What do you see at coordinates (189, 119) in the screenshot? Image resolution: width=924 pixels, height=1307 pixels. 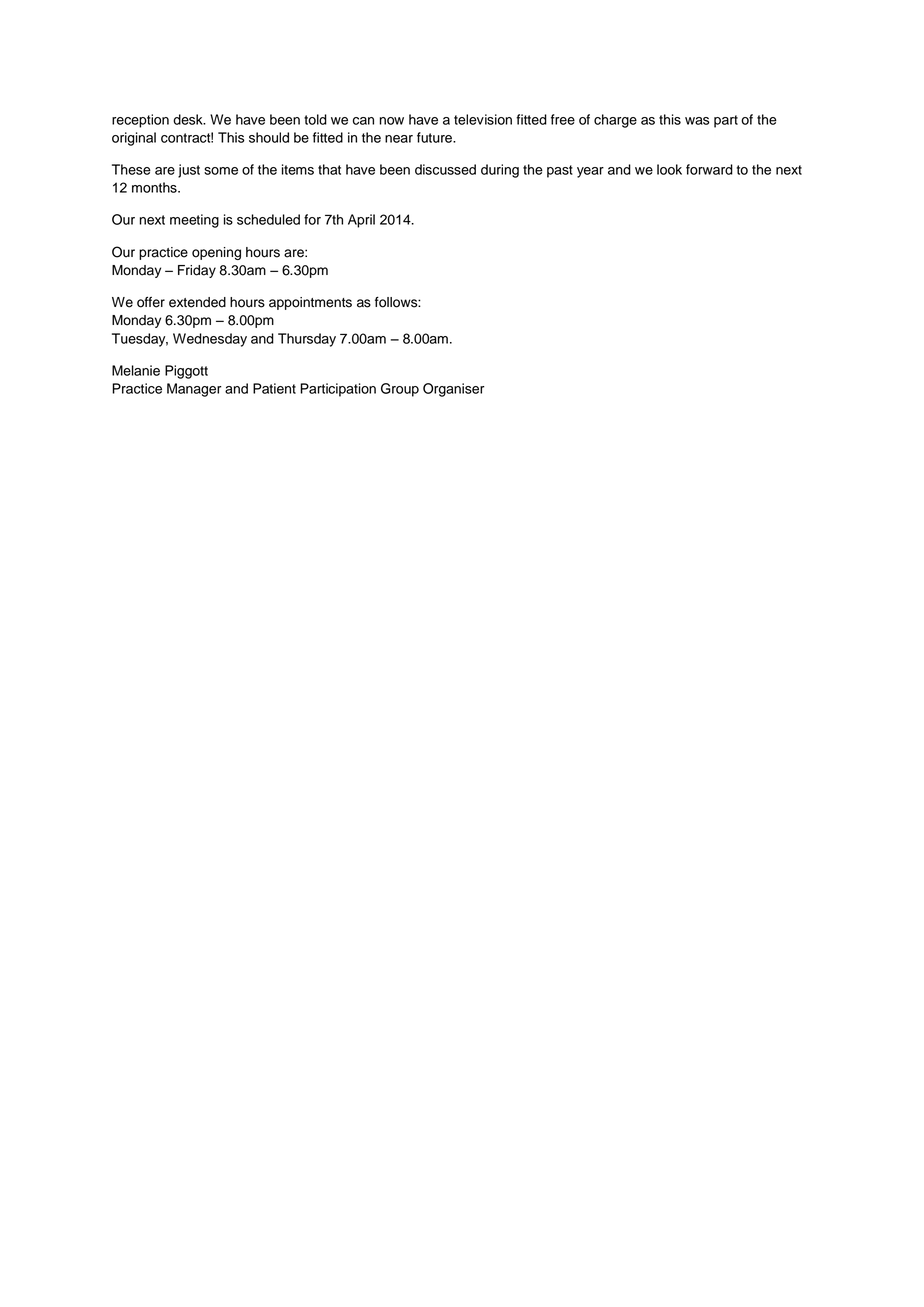 I see `desk` at bounding box center [189, 119].
